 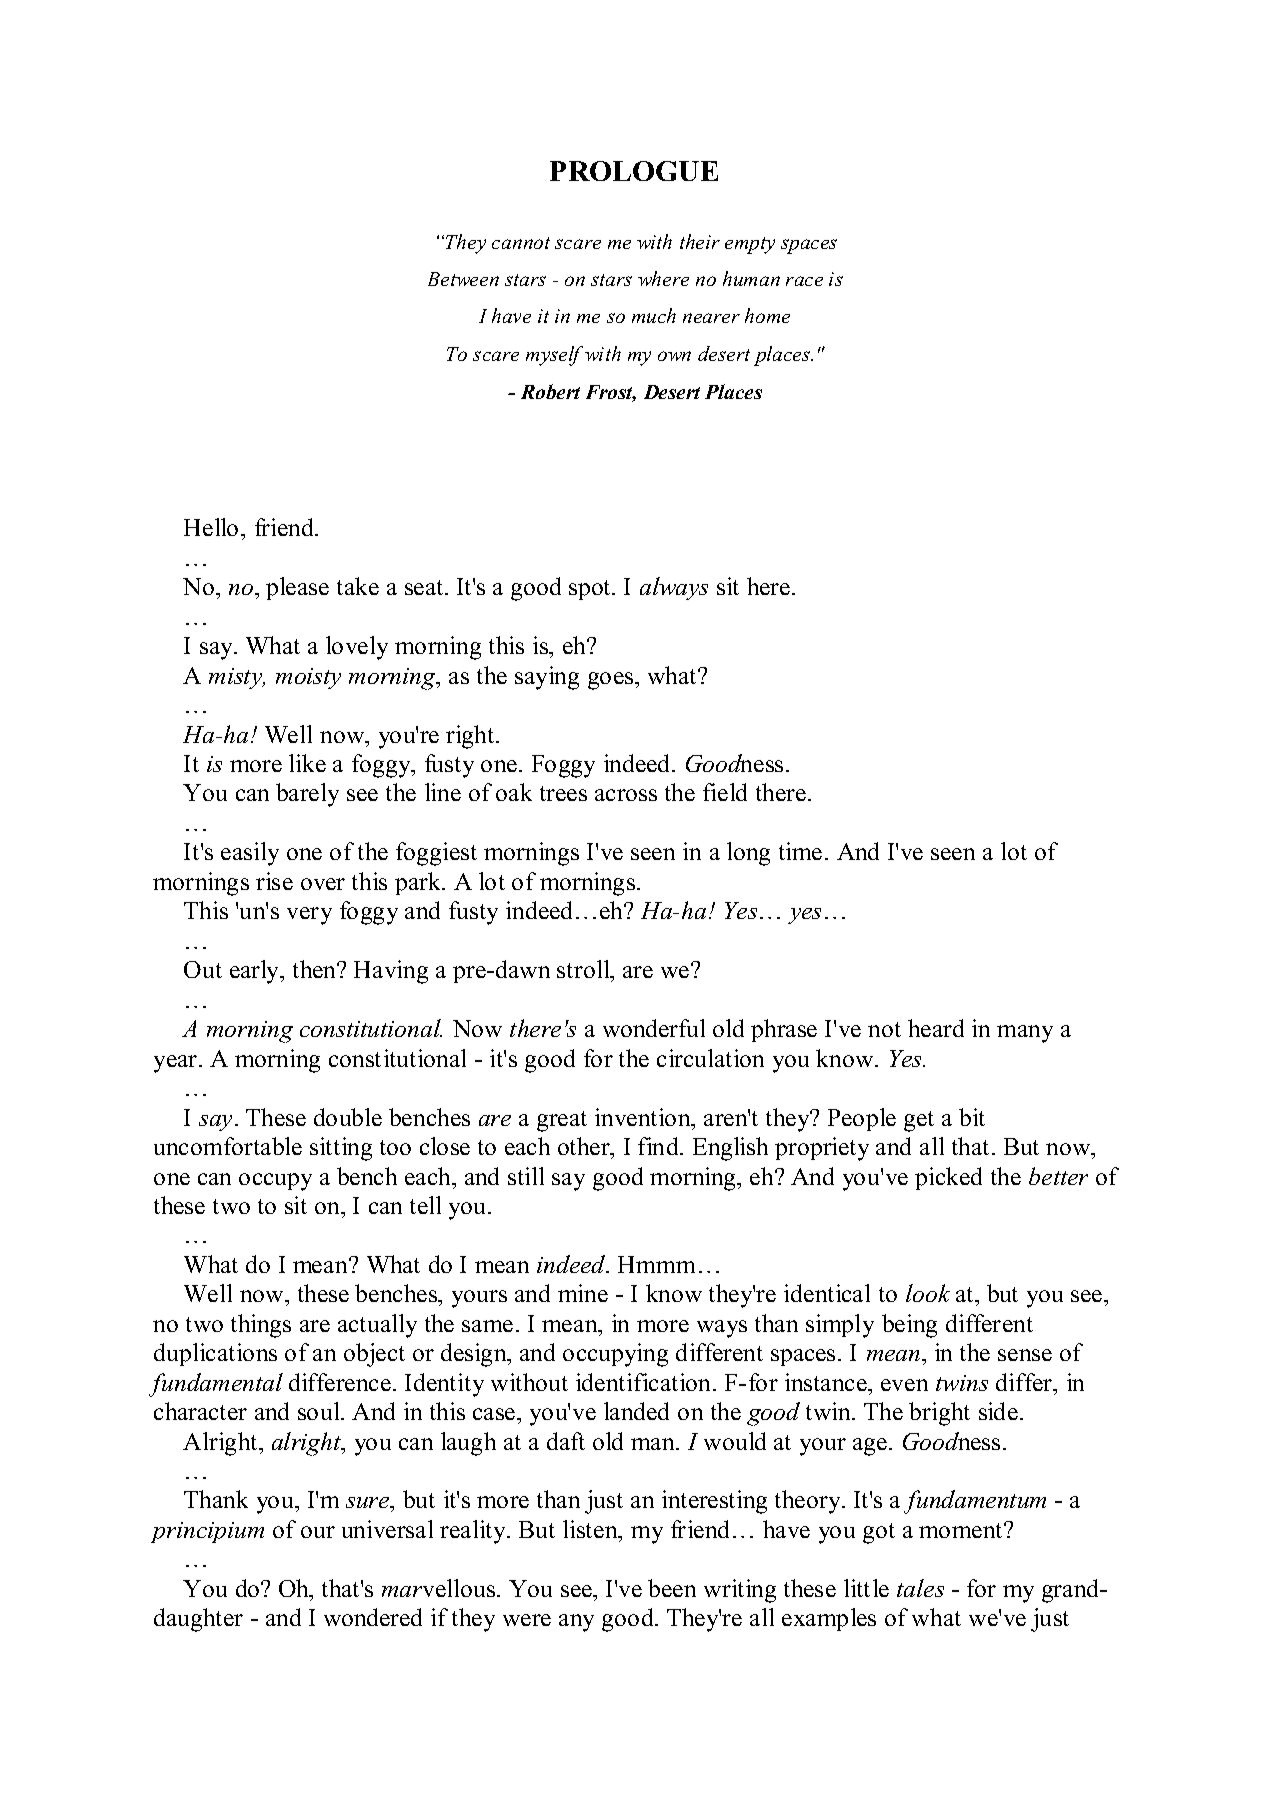 What do you see at coordinates (463, 279) in the screenshot?
I see `Between` at bounding box center [463, 279].
